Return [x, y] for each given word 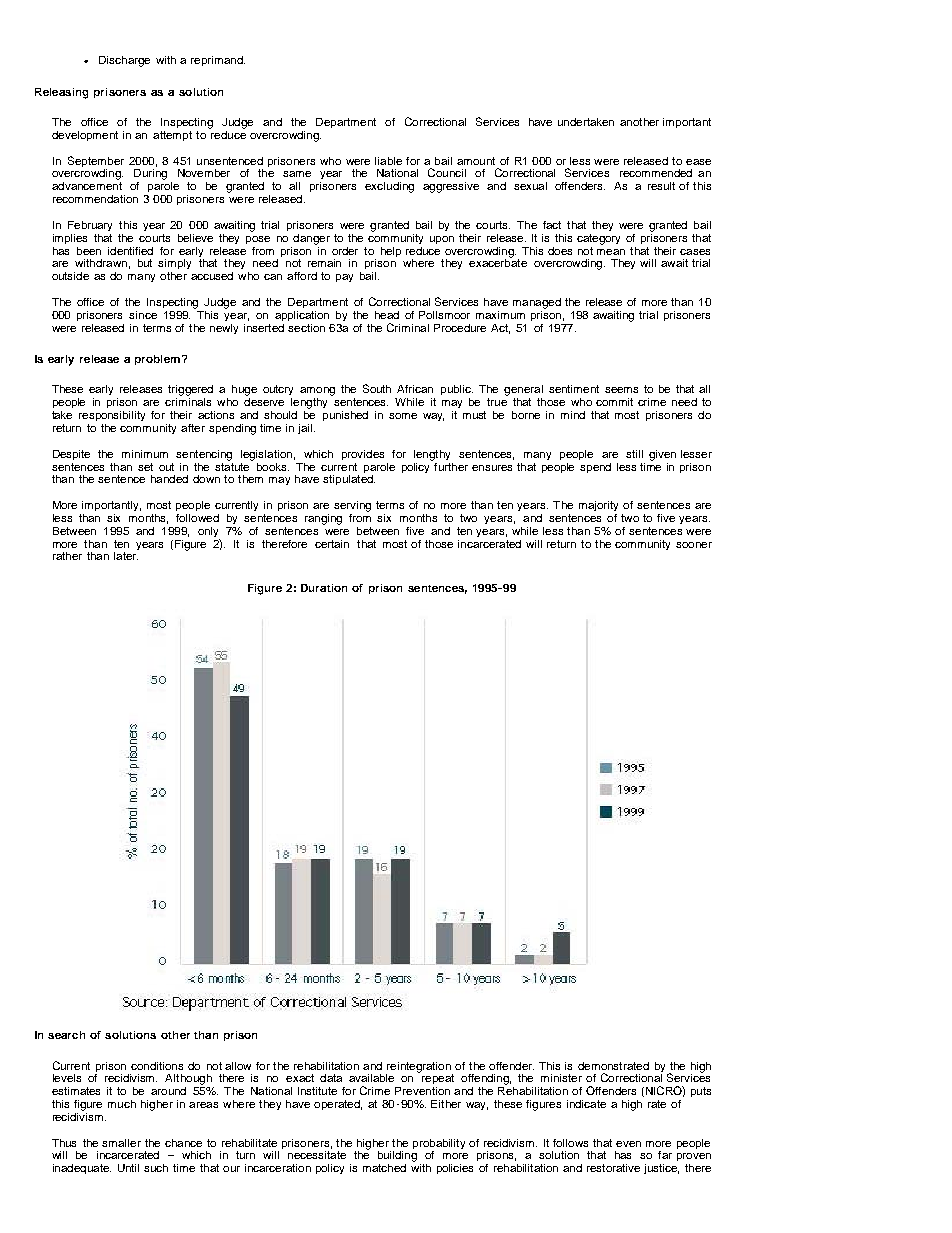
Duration [324, 588]
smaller [121, 1143]
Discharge [124, 61]
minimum [145, 454]
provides [363, 455]
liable [388, 161]
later [126, 556]
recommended [656, 173]
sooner [694, 545]
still [634, 454]
